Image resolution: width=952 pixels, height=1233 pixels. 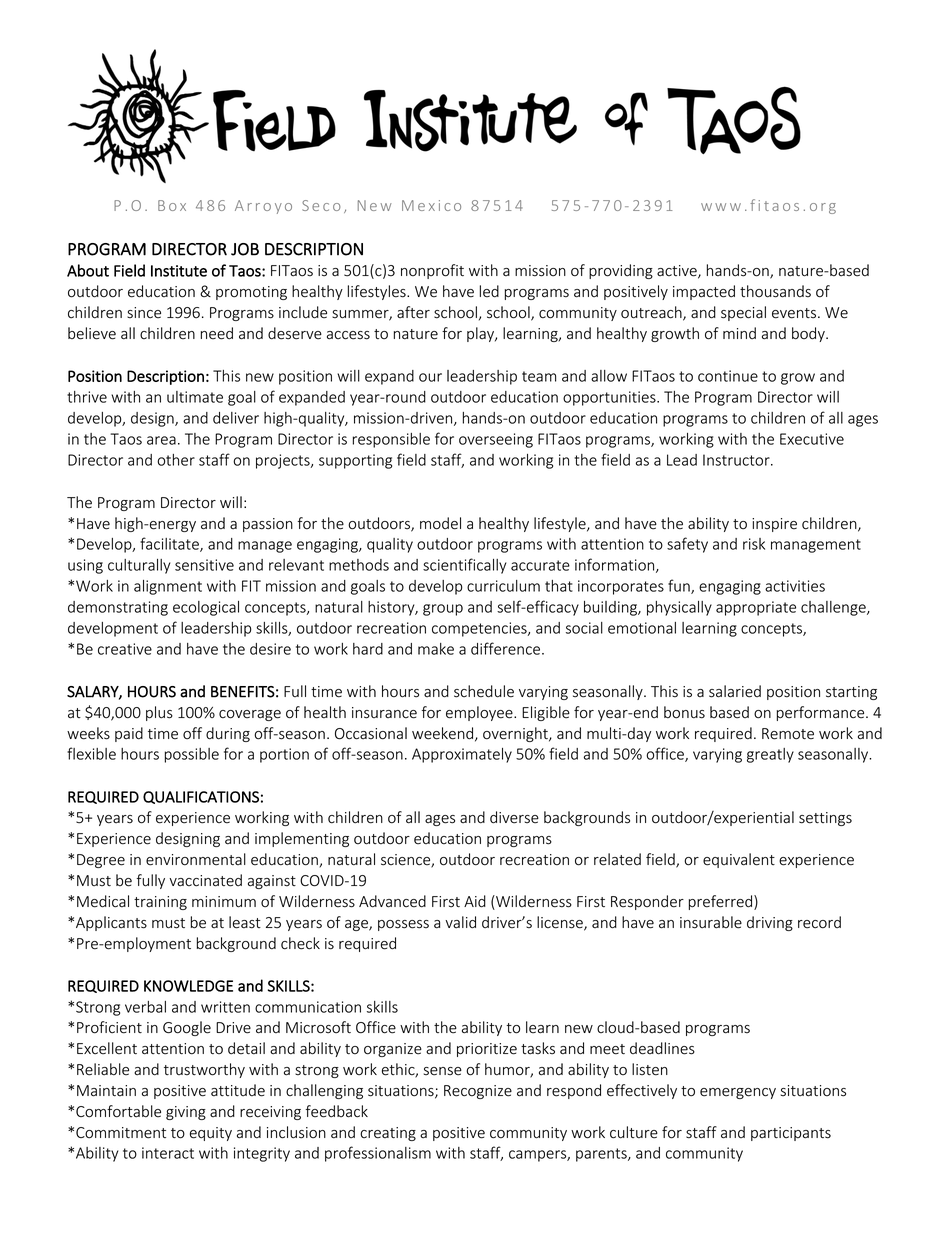 What do you see at coordinates (737, 460) in the document?
I see `Instructor` at bounding box center [737, 460].
